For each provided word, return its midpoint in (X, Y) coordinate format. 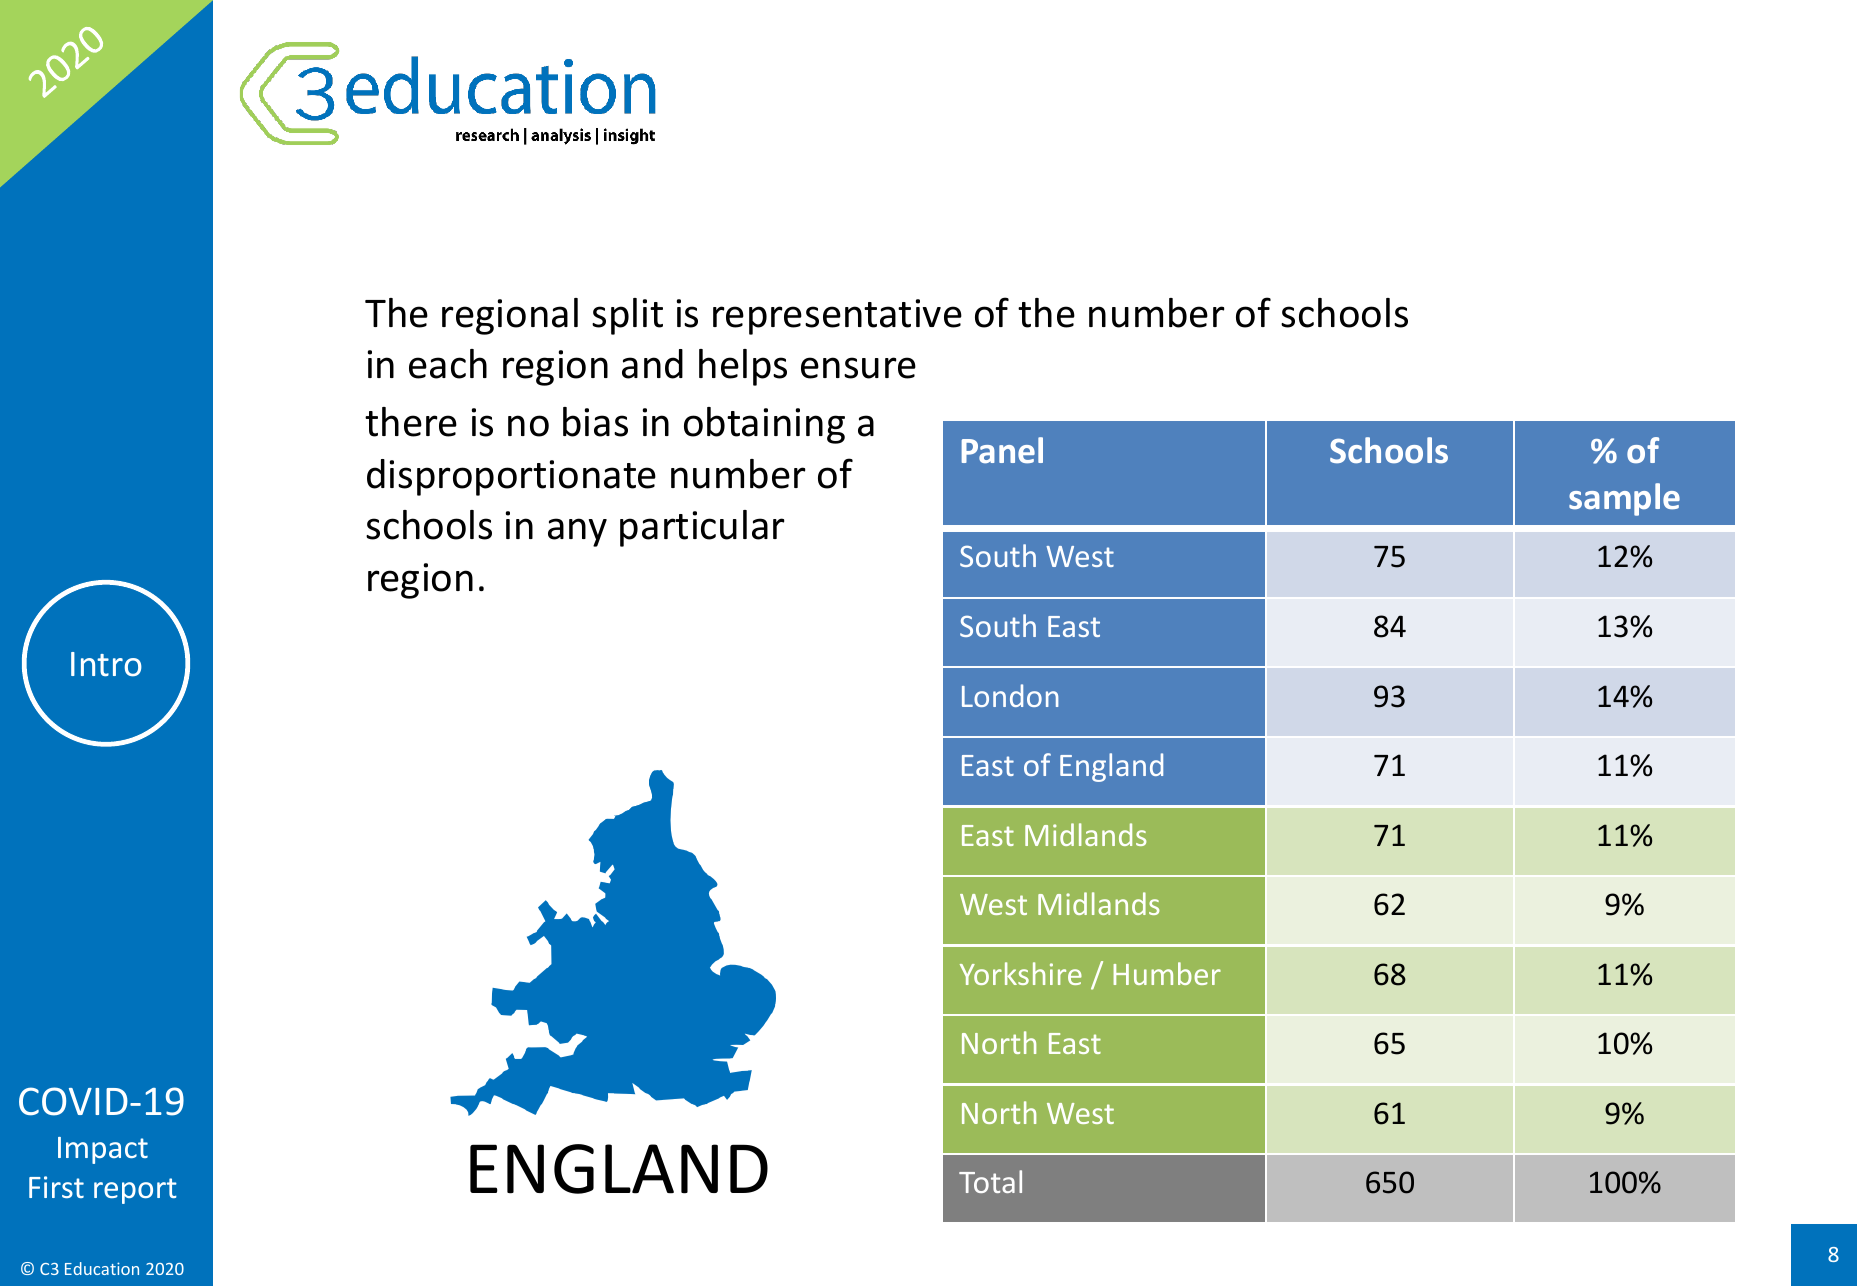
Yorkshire (1021, 973)
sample (1624, 499)
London (1010, 695)
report (135, 1191)
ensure (858, 368)
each (448, 364)
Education (102, 1268)
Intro (106, 664)
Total (990, 1181)
